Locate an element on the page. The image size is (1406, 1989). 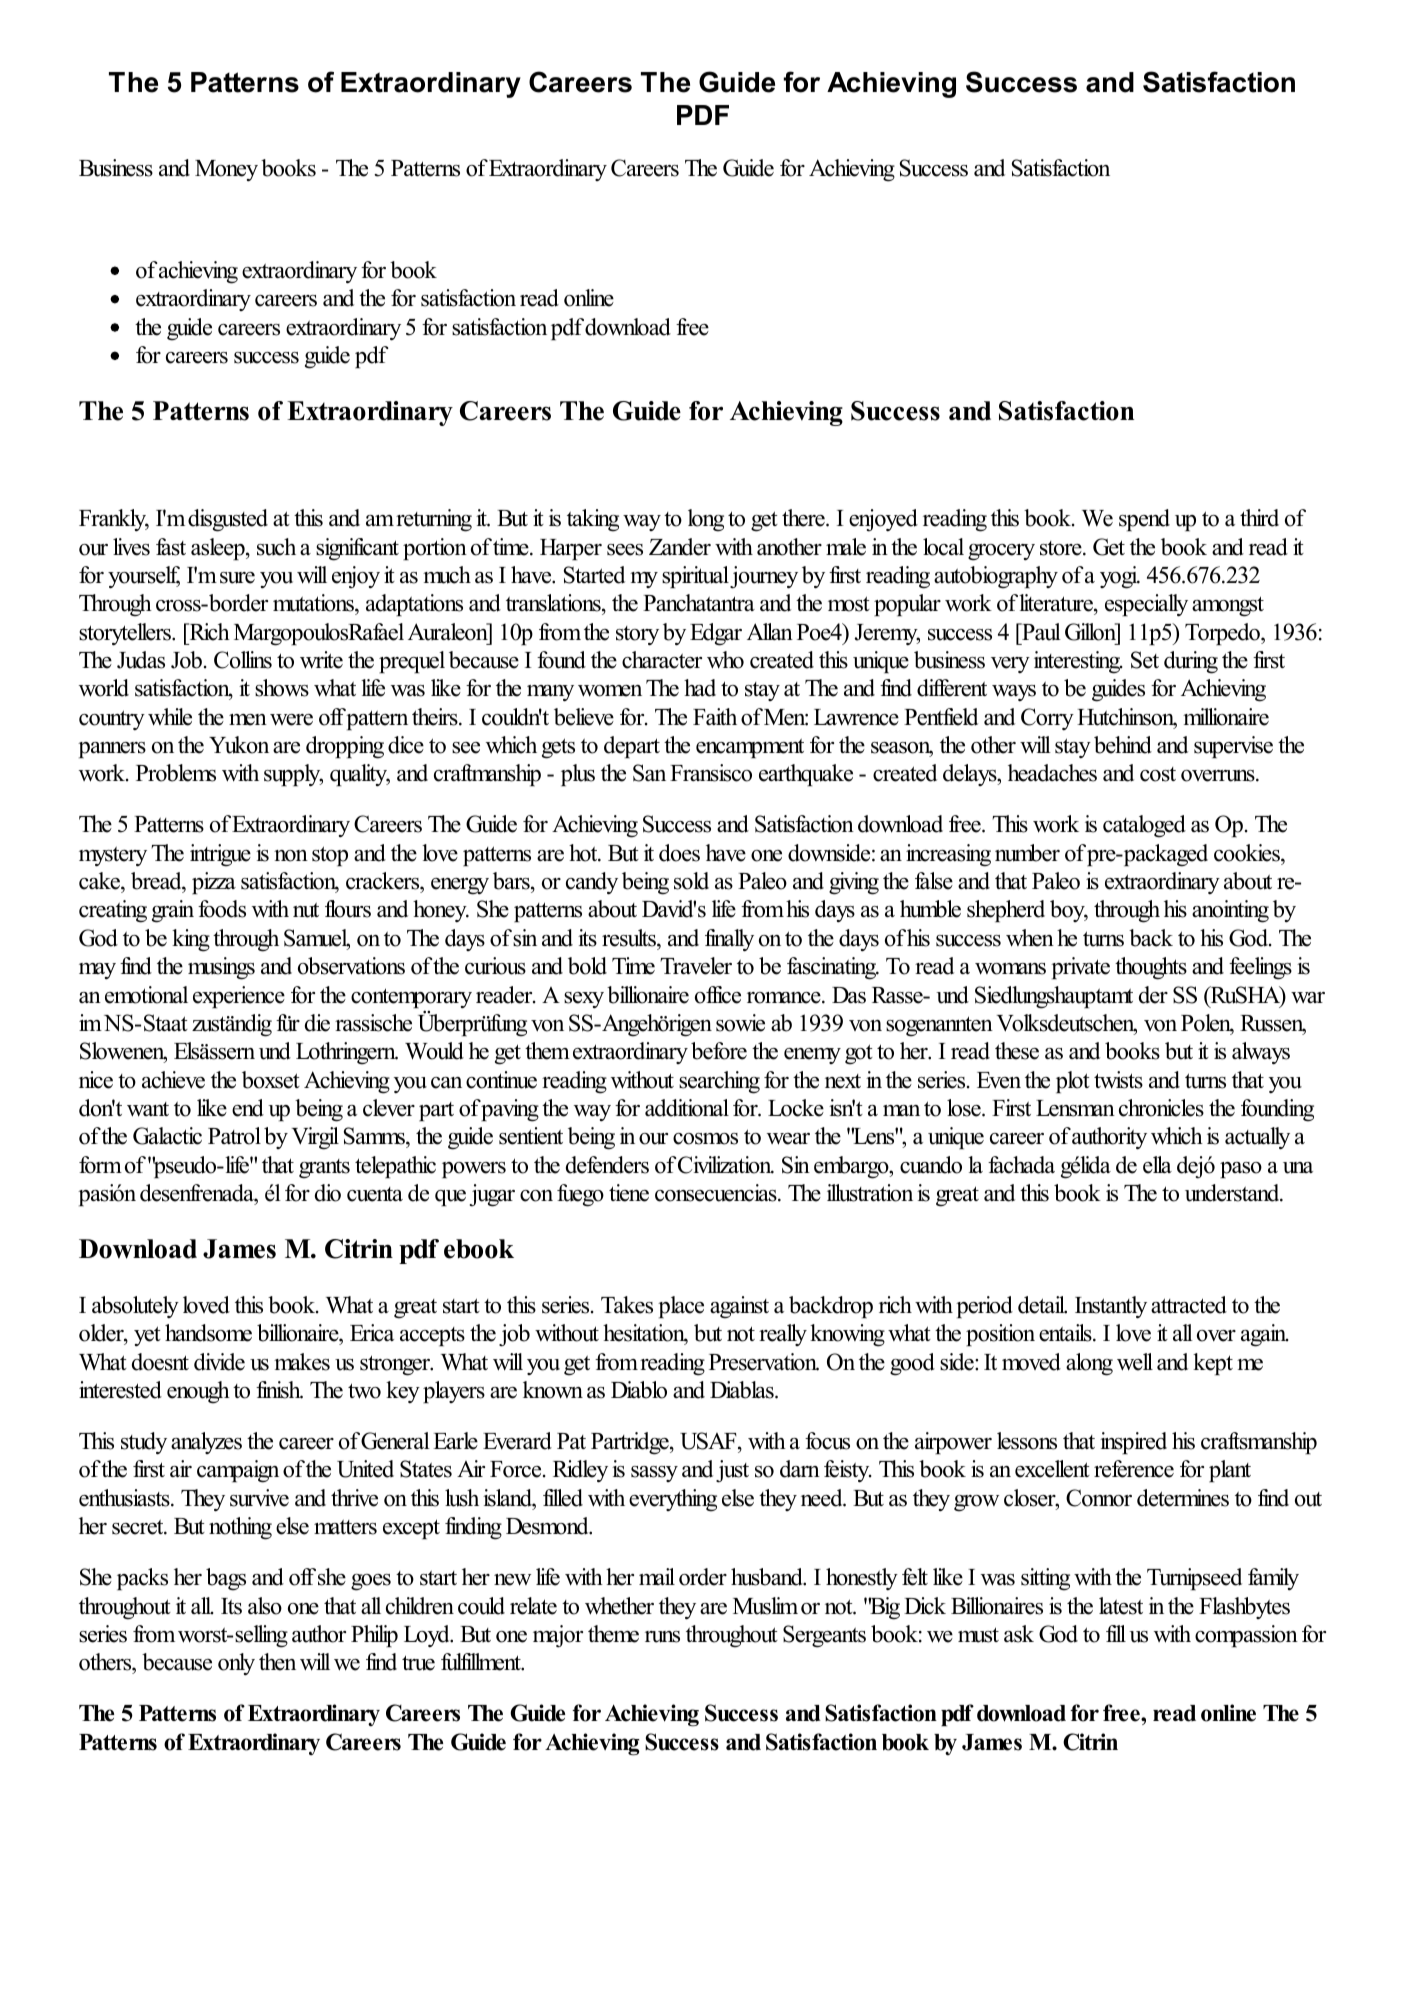
Collins is located at coordinates (243, 660).
